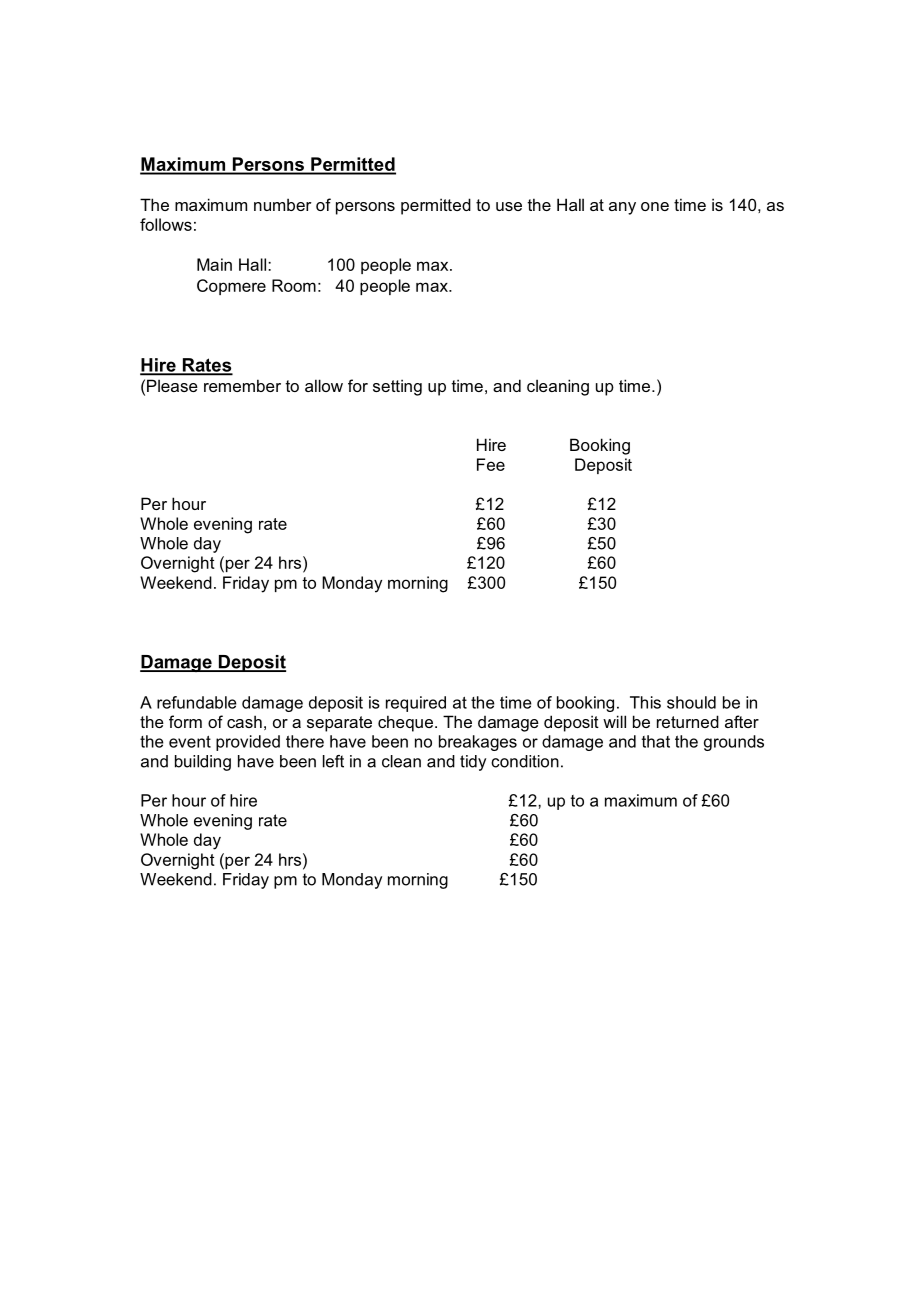  Describe the element at coordinates (656, 741) in the screenshot. I see `that` at that location.
